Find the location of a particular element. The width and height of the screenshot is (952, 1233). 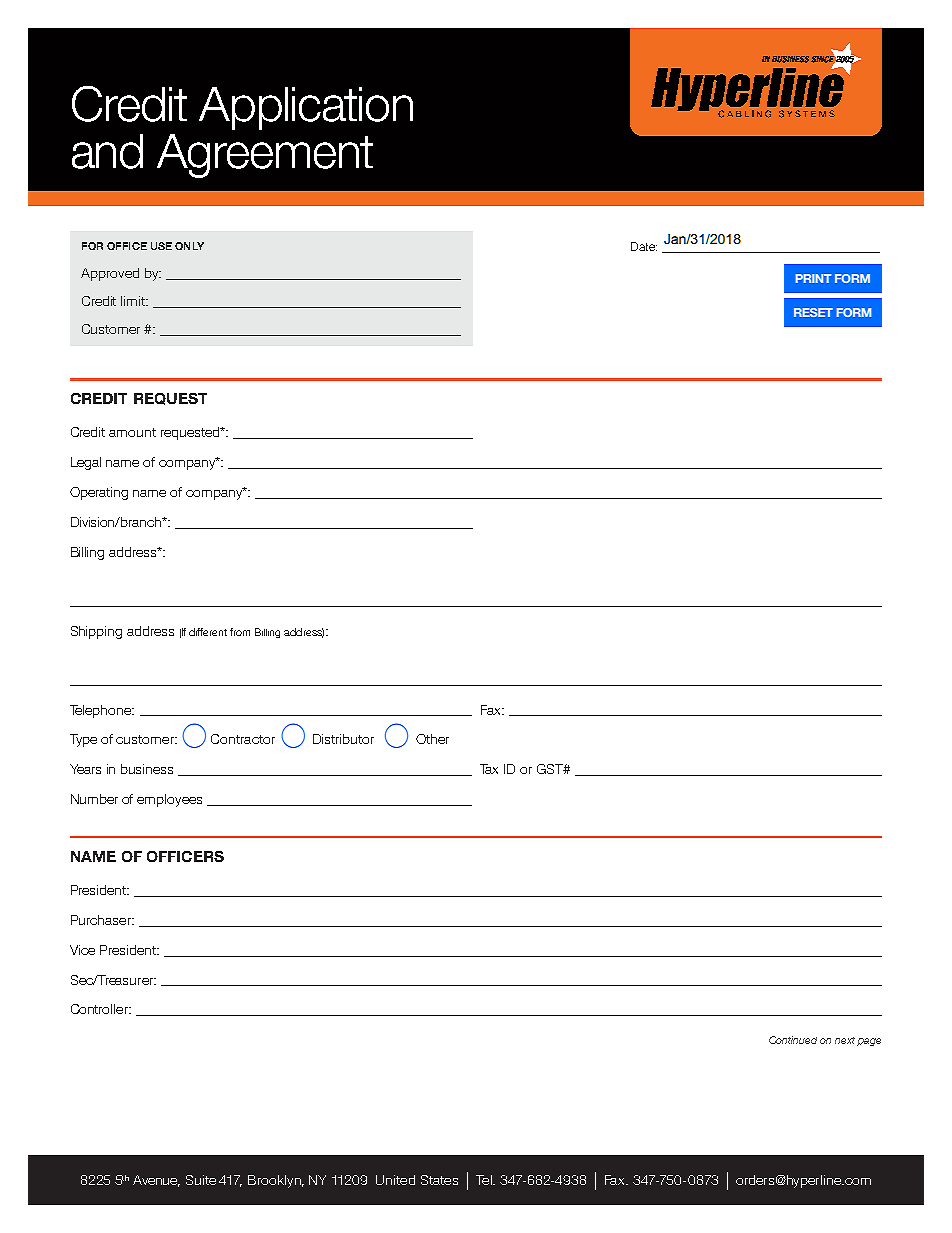

Contractor is located at coordinates (243, 739).
